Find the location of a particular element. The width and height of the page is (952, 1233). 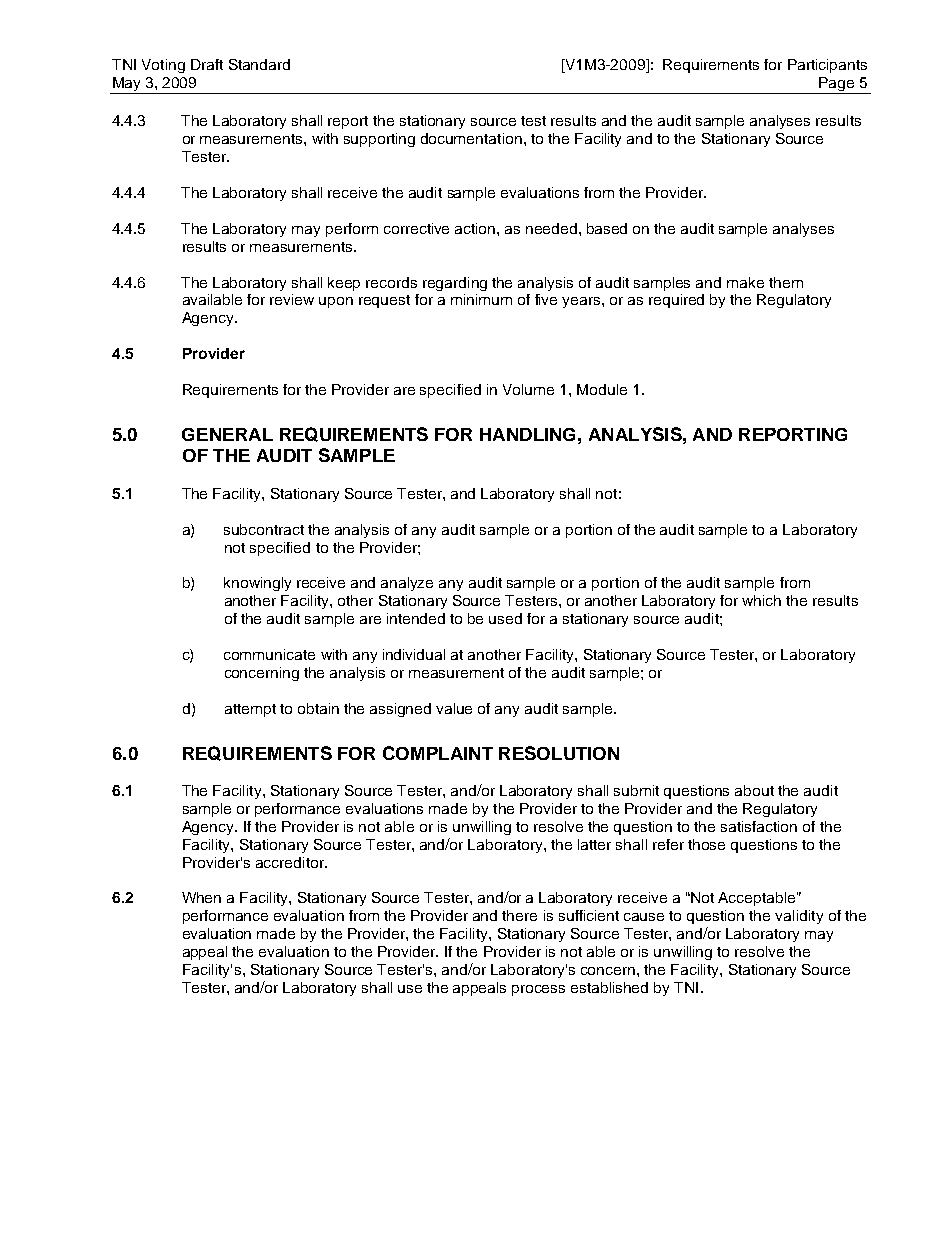

documentation is located at coordinates (471, 138).
